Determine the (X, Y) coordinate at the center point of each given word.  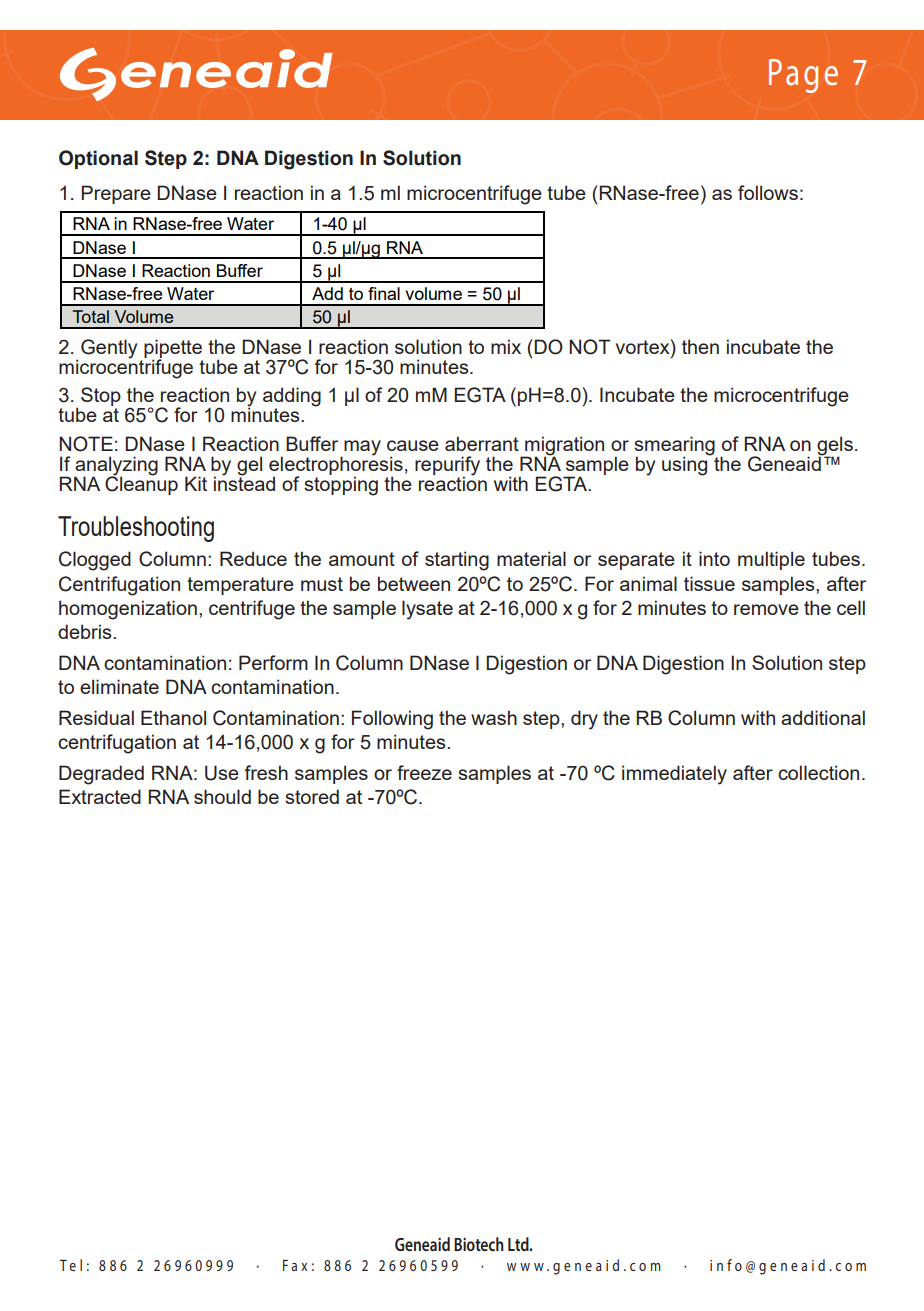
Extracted (100, 796)
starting (457, 561)
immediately (674, 775)
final (384, 293)
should (222, 796)
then (700, 346)
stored (312, 796)
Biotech (479, 1244)
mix (506, 346)
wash (494, 717)
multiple (771, 560)
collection (818, 772)
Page (803, 76)
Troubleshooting (136, 529)
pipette (173, 349)
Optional (98, 159)
